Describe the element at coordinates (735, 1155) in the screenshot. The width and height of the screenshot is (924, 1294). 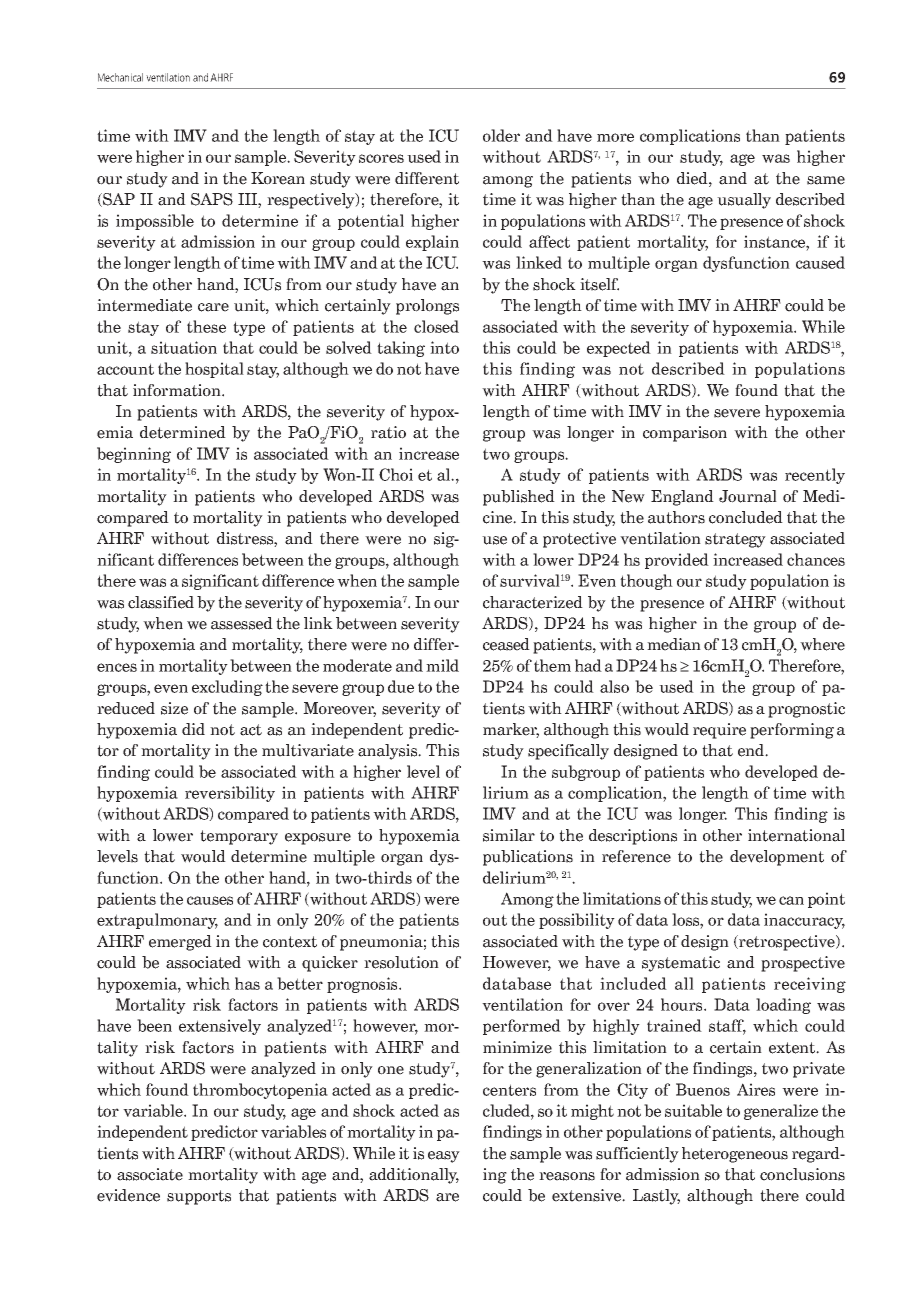
I see `heterogeneous` at that location.
